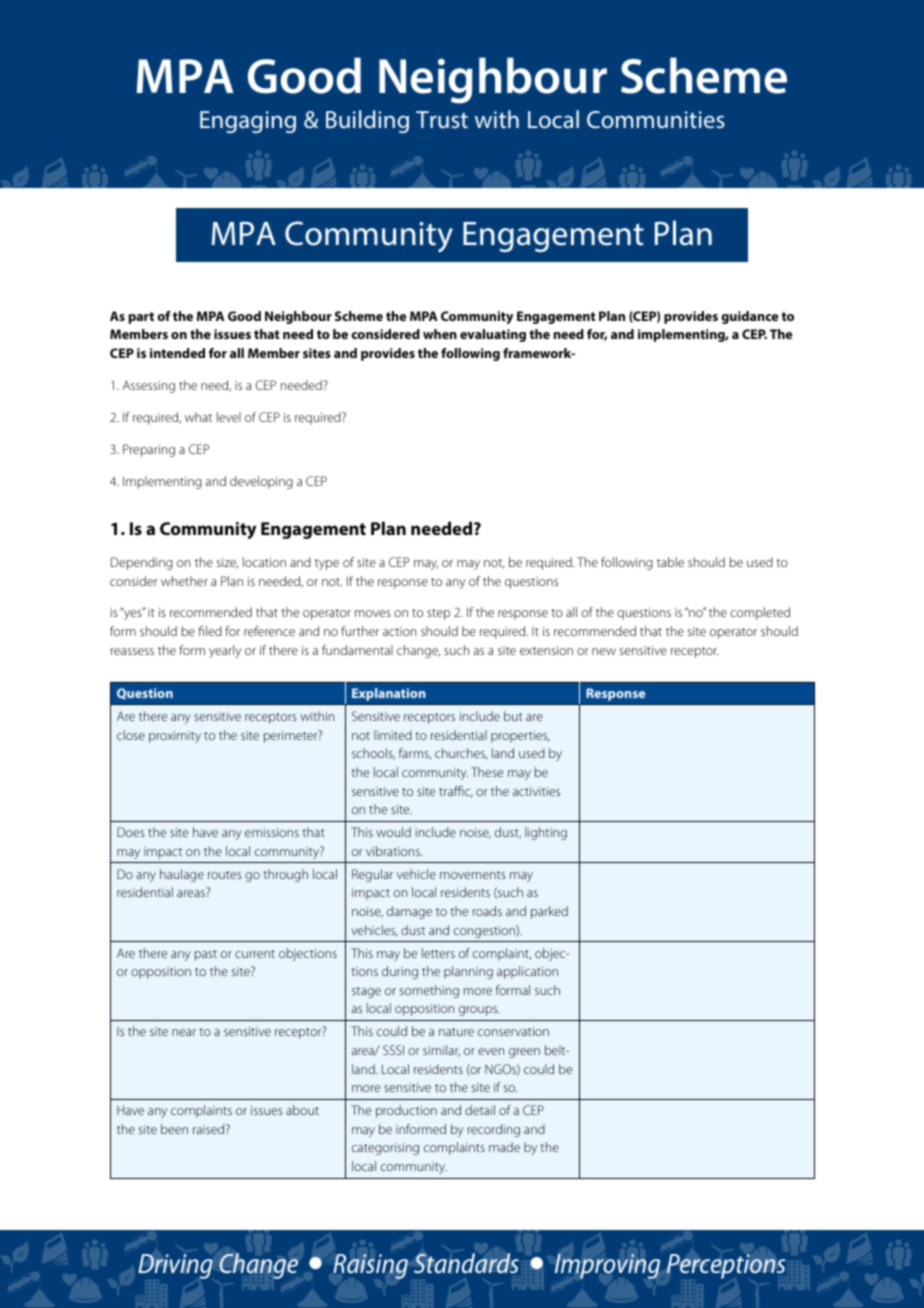  What do you see at coordinates (175, 1266) in the screenshot?
I see `Driving` at bounding box center [175, 1266].
